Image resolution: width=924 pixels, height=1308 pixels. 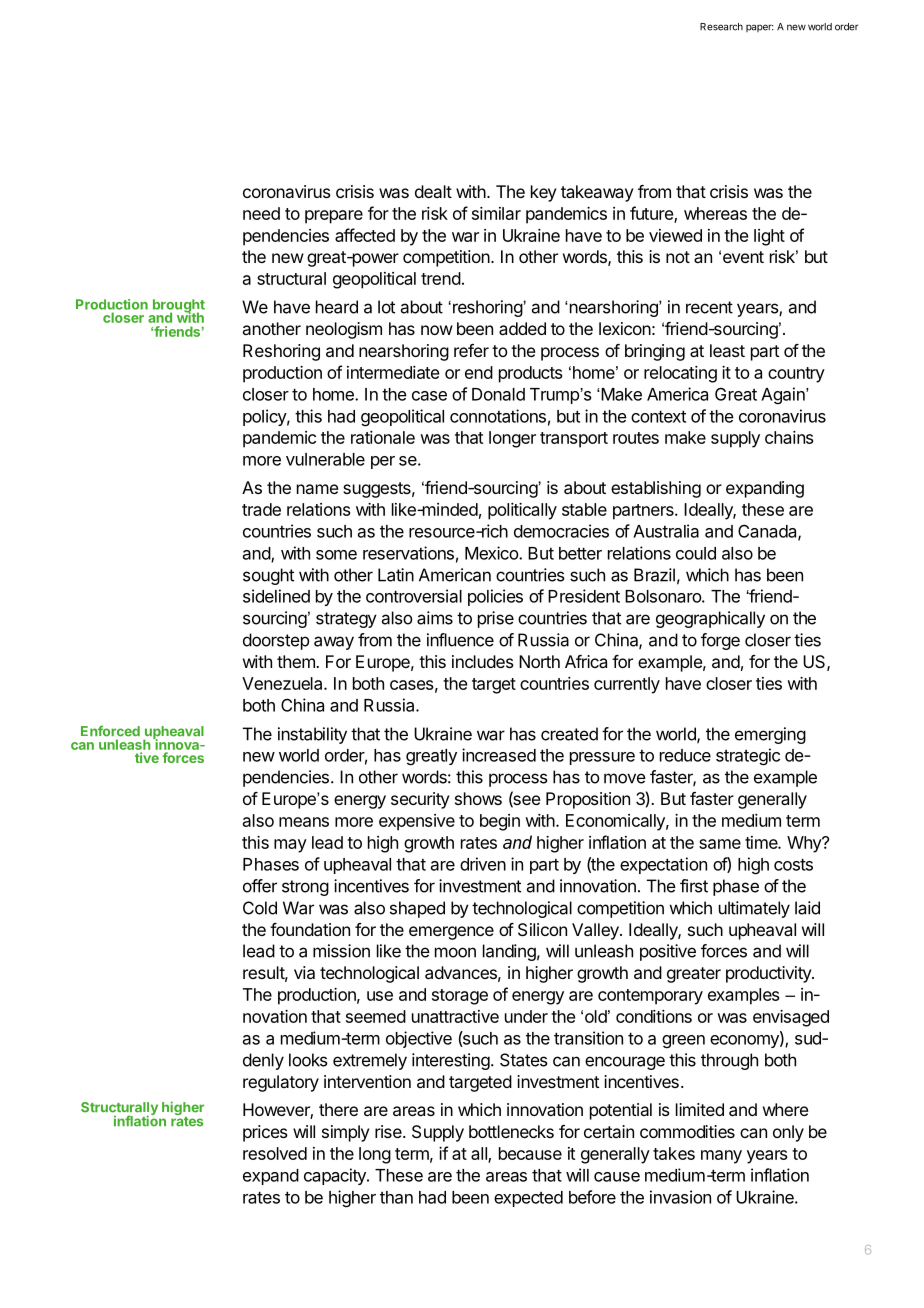 What do you see at coordinates (260, 886) in the document?
I see `offer` at bounding box center [260, 886].
